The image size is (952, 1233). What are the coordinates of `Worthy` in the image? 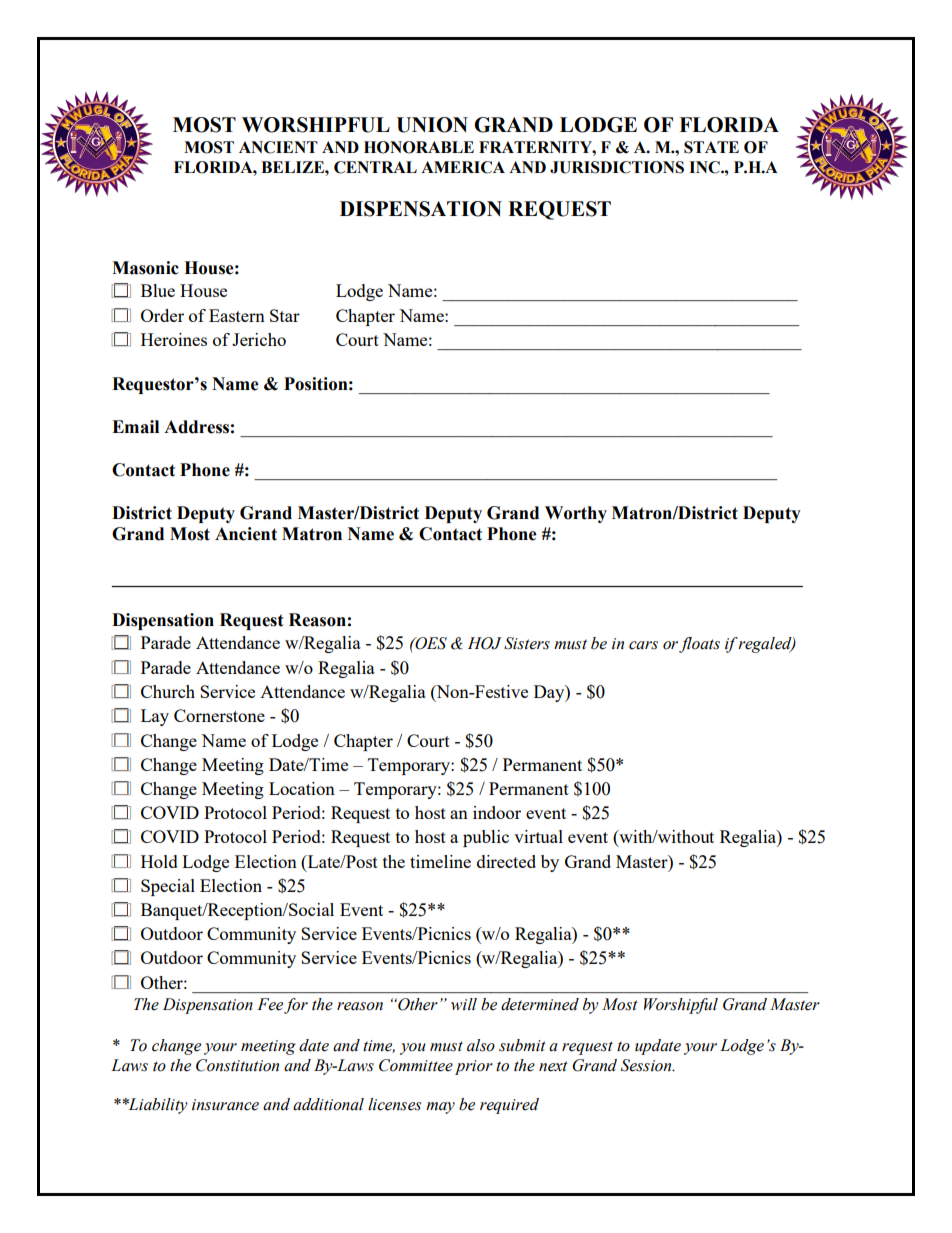 It's located at (576, 514).
